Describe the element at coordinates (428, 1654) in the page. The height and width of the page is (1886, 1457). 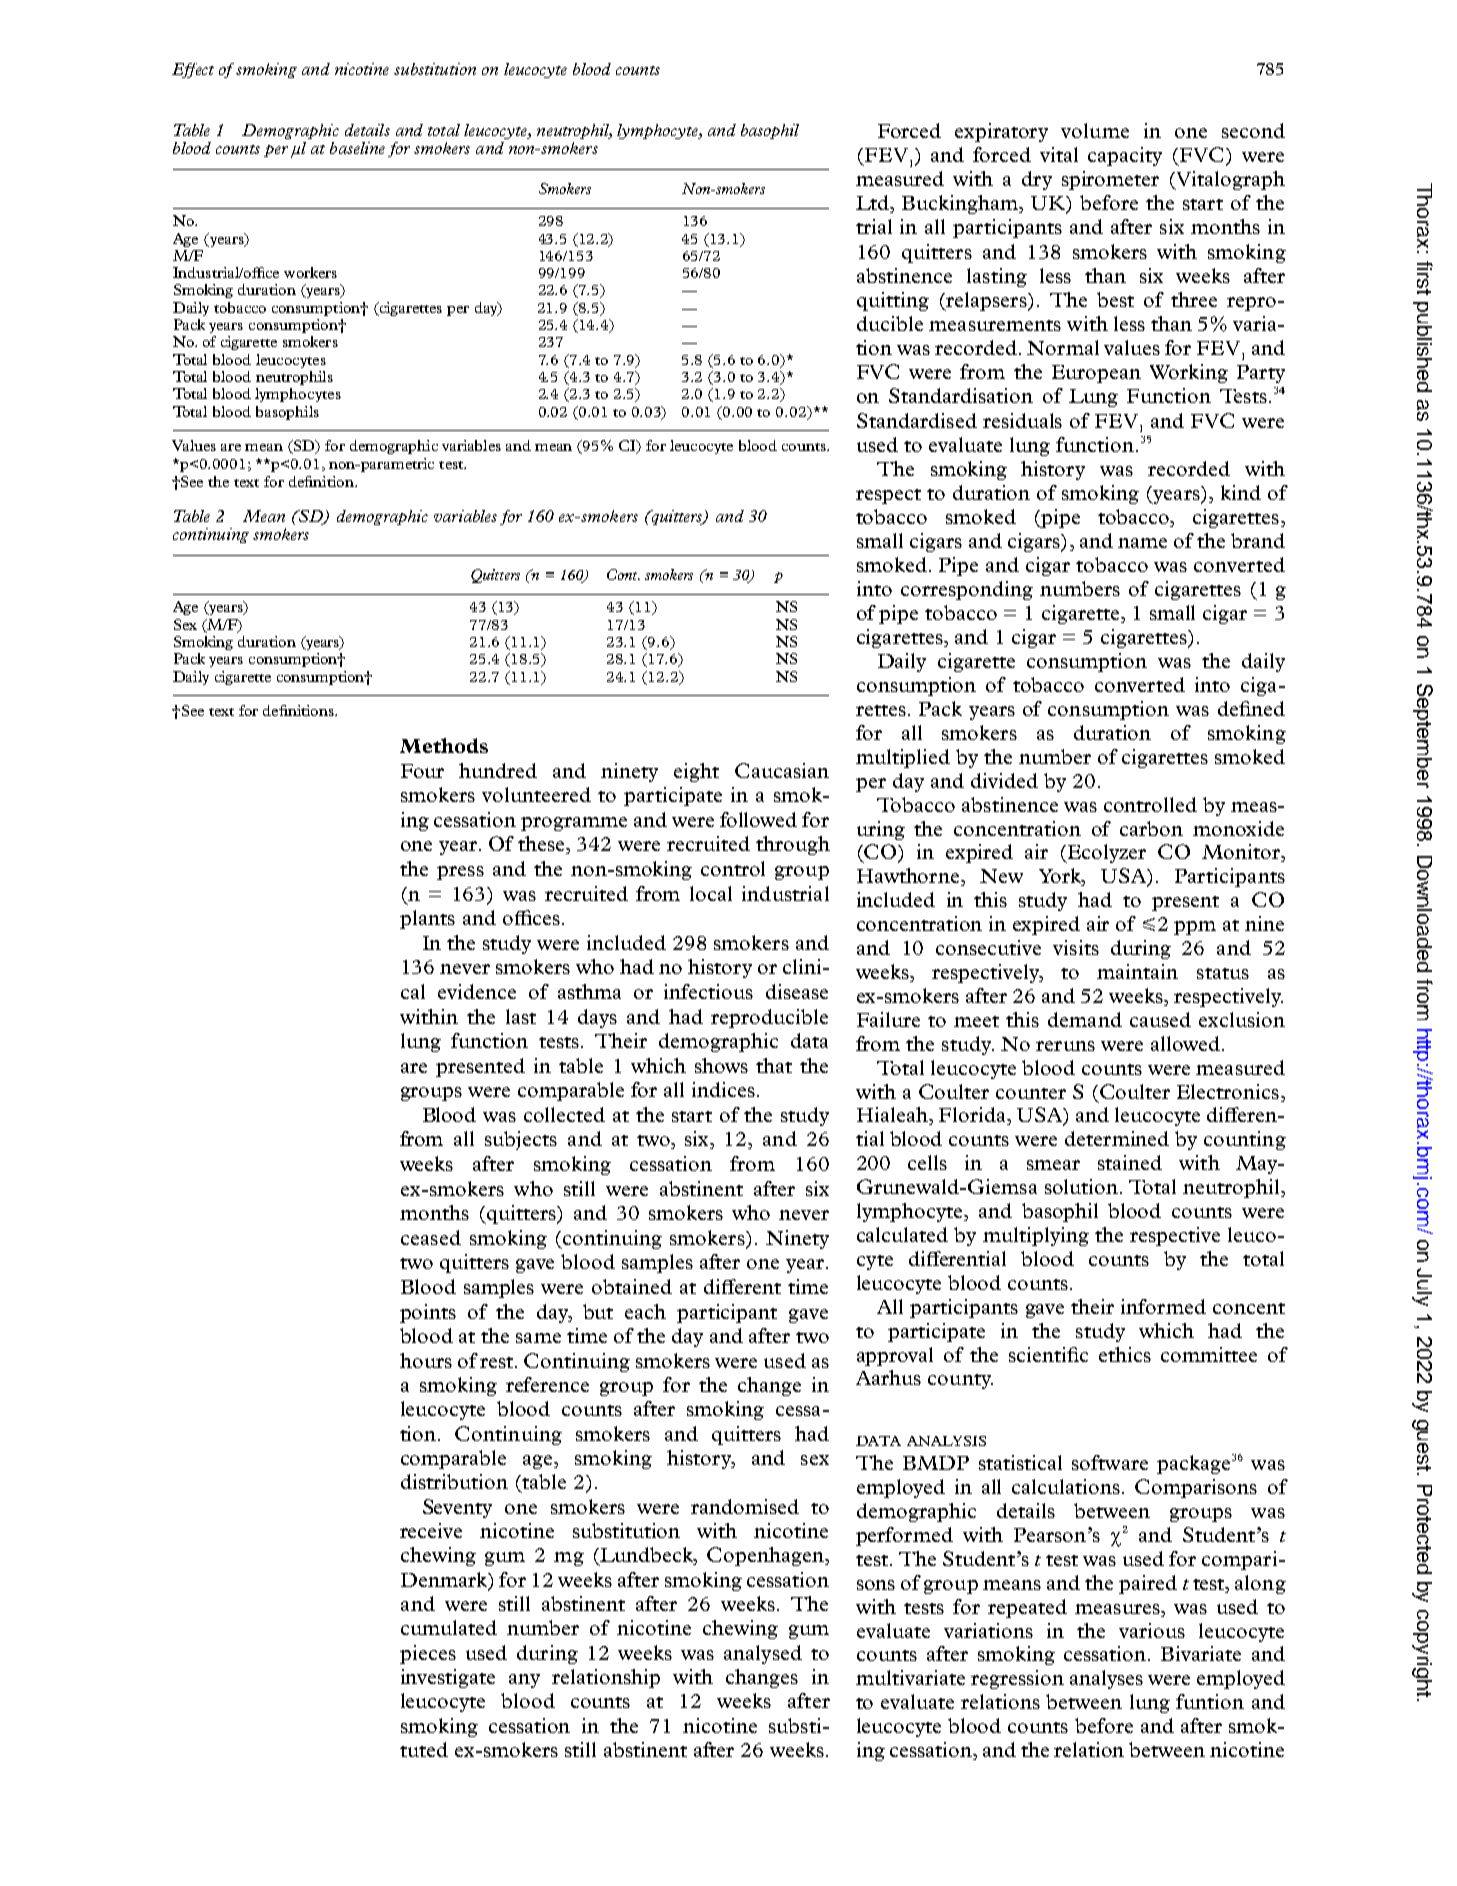
I see `pieces` at that location.
